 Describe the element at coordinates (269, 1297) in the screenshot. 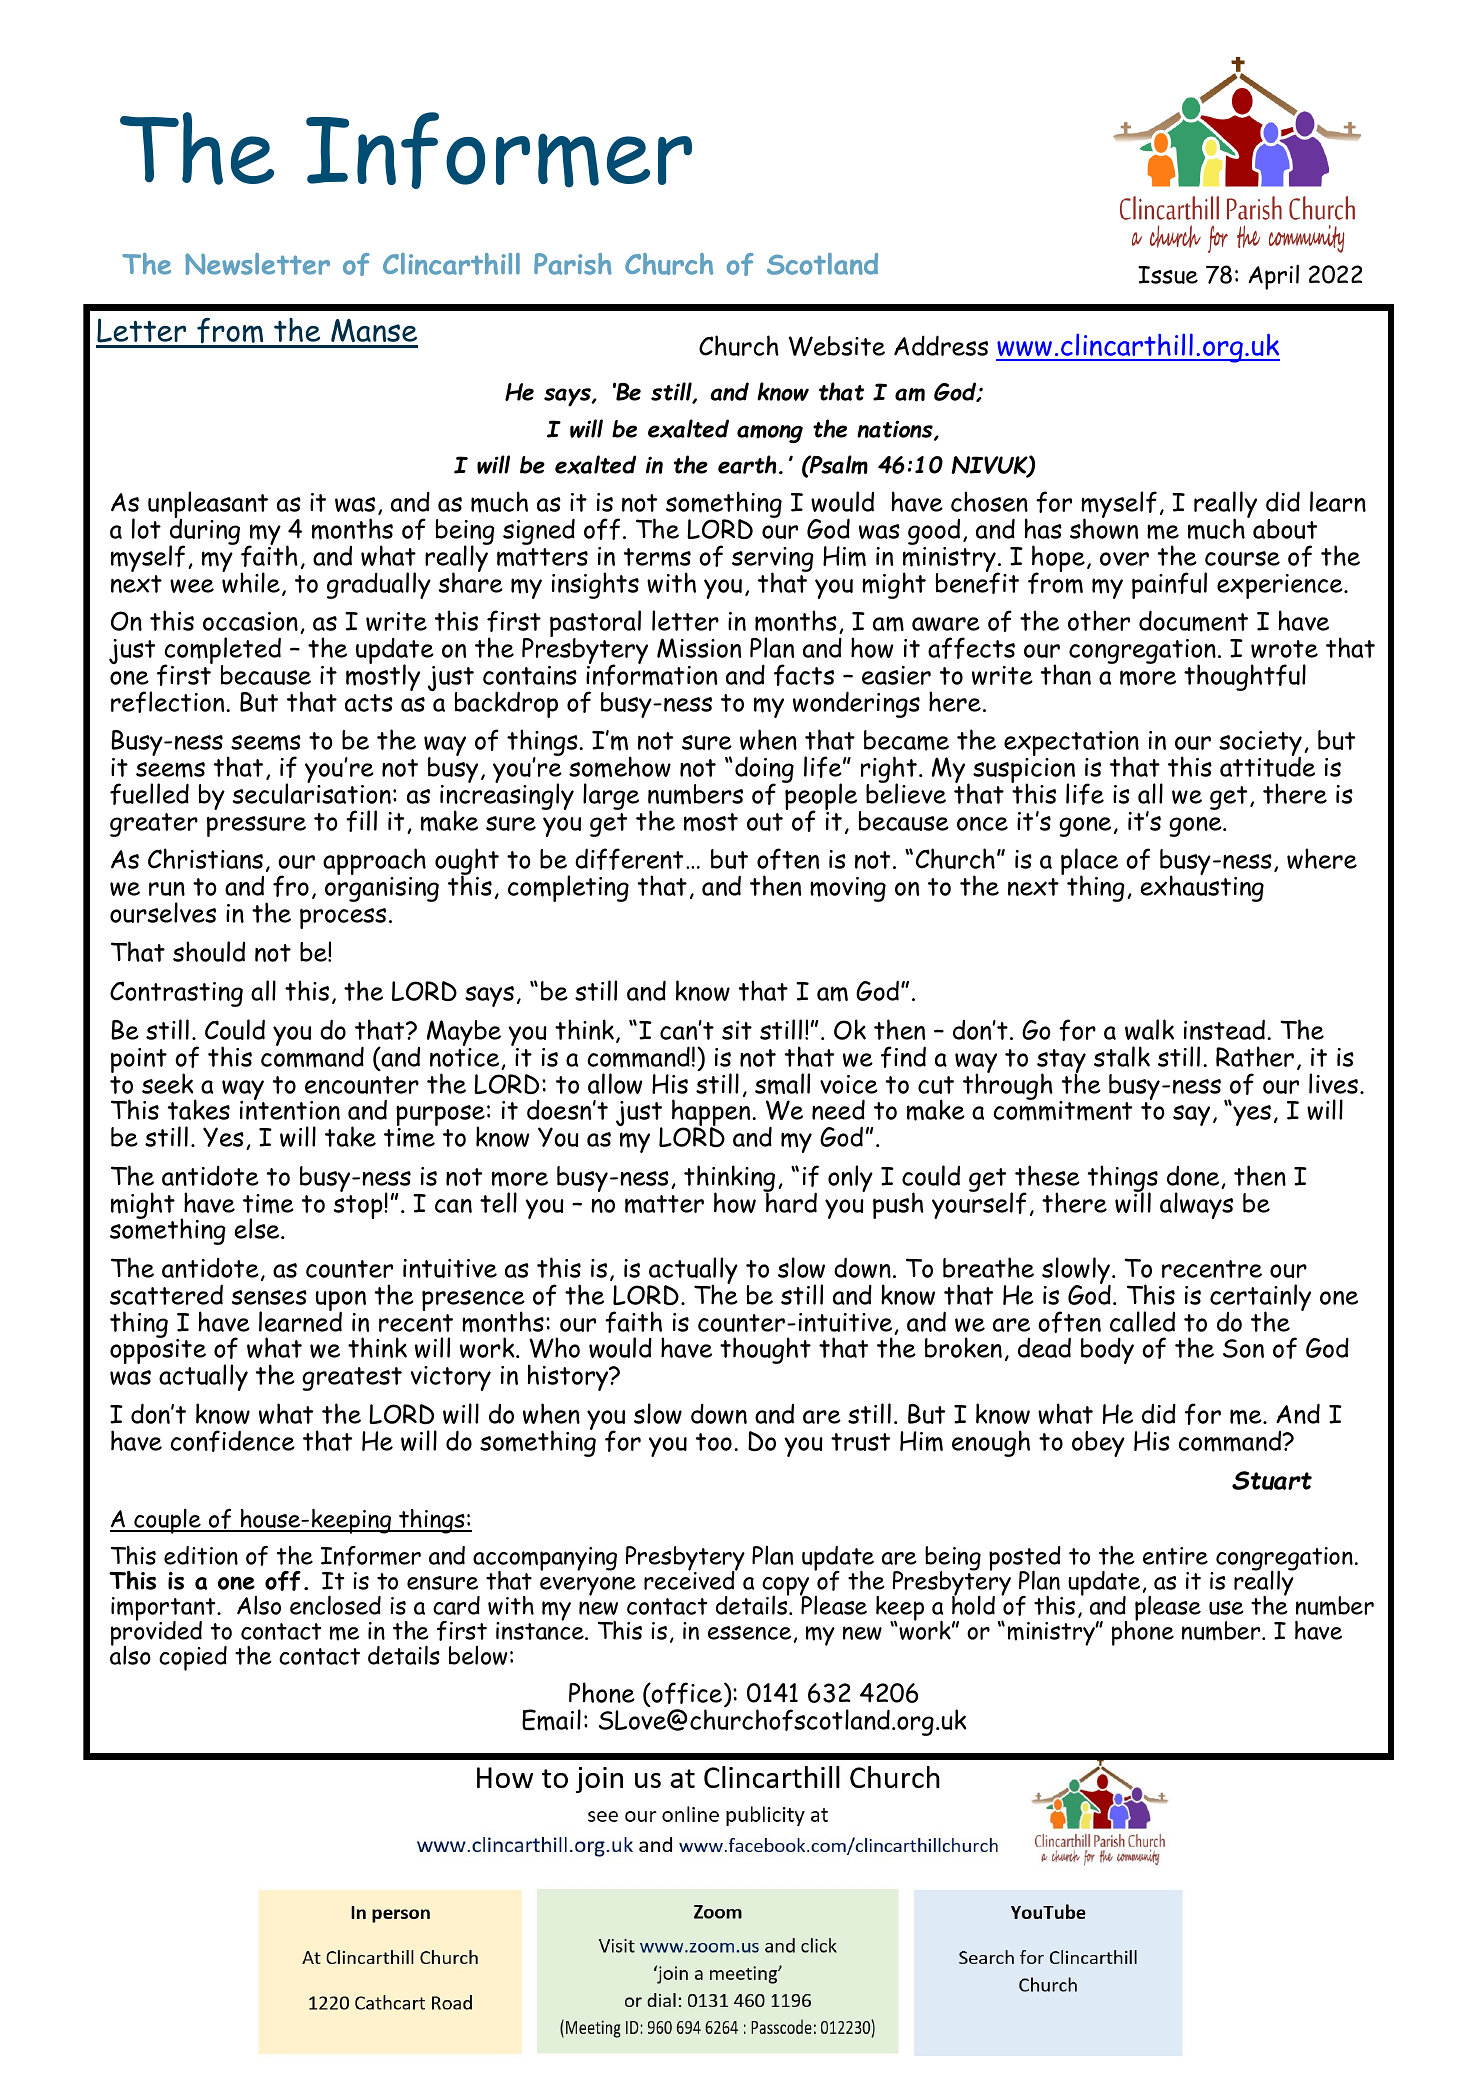

I see `senses` at that location.
